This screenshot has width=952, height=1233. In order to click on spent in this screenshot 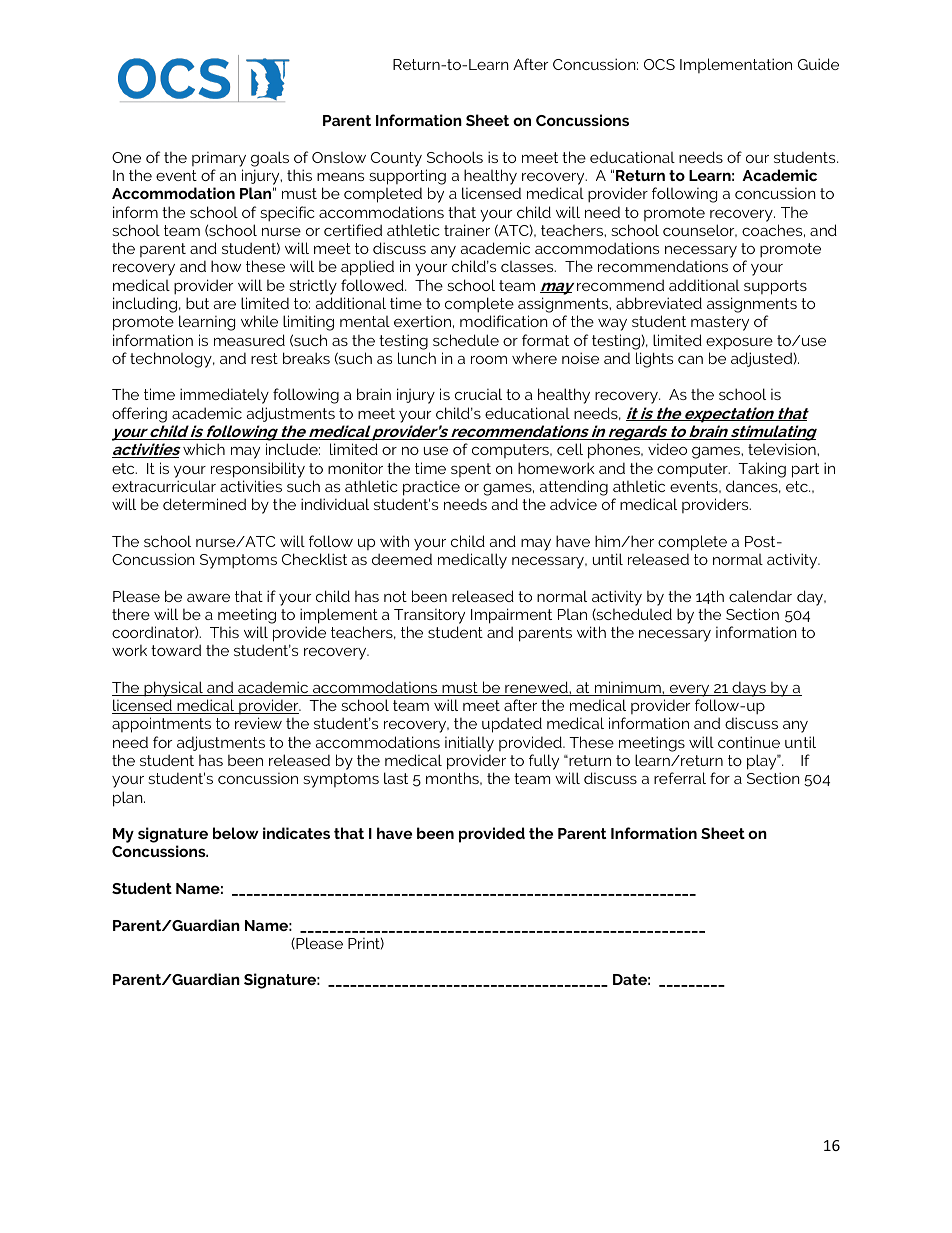, I will do `click(471, 470)`.
